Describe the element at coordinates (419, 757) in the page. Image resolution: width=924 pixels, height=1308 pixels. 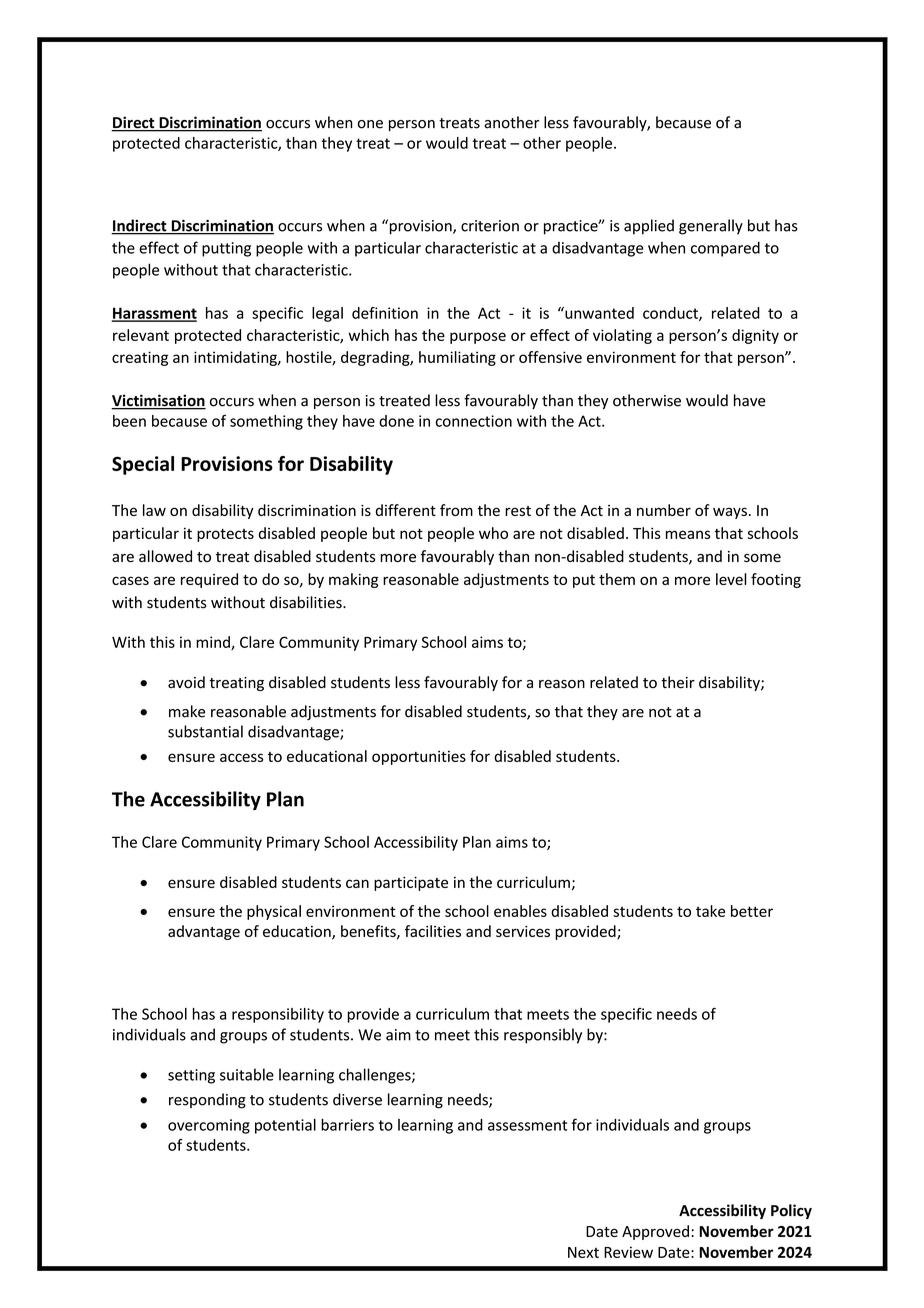
I see `opportunities` at that location.
